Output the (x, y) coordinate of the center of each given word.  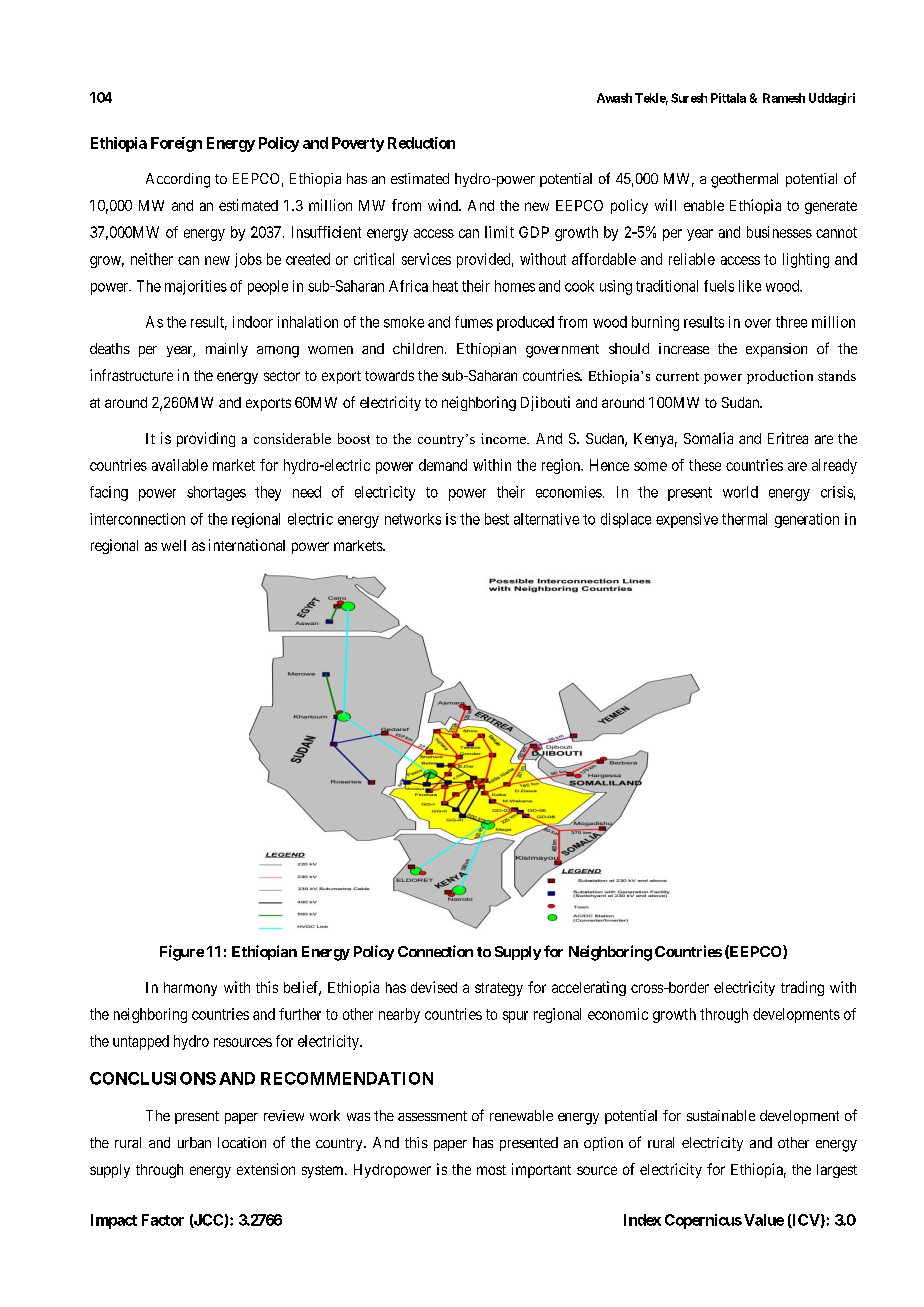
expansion (776, 350)
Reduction (421, 143)
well (173, 545)
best (497, 519)
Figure (182, 953)
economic (618, 1014)
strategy (499, 989)
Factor (163, 1220)
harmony (190, 989)
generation (807, 520)
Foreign (176, 144)
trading (802, 988)
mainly (227, 350)
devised (434, 987)
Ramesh (784, 98)
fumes (474, 322)
